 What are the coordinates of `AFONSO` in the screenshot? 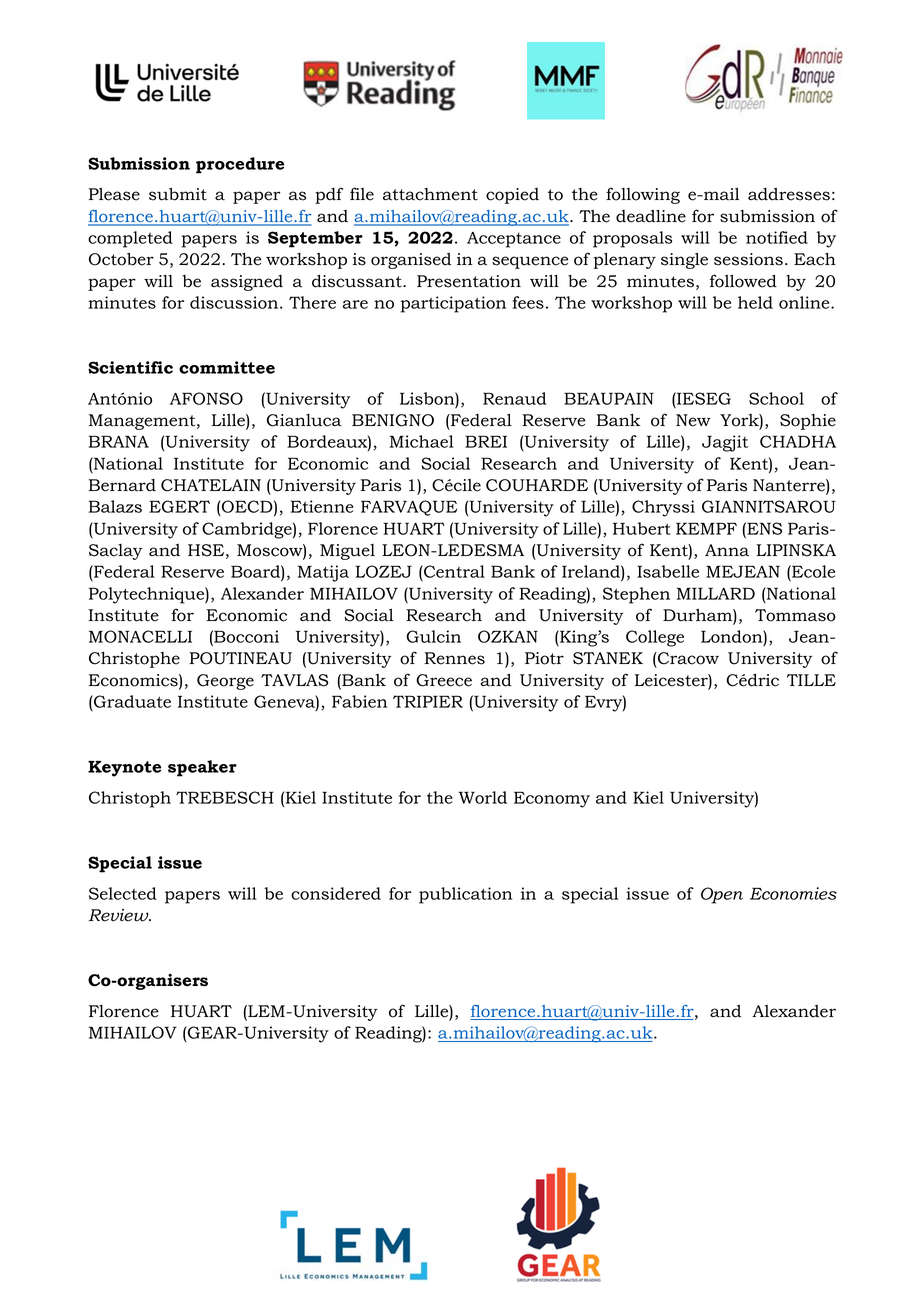 It's located at (206, 398).
